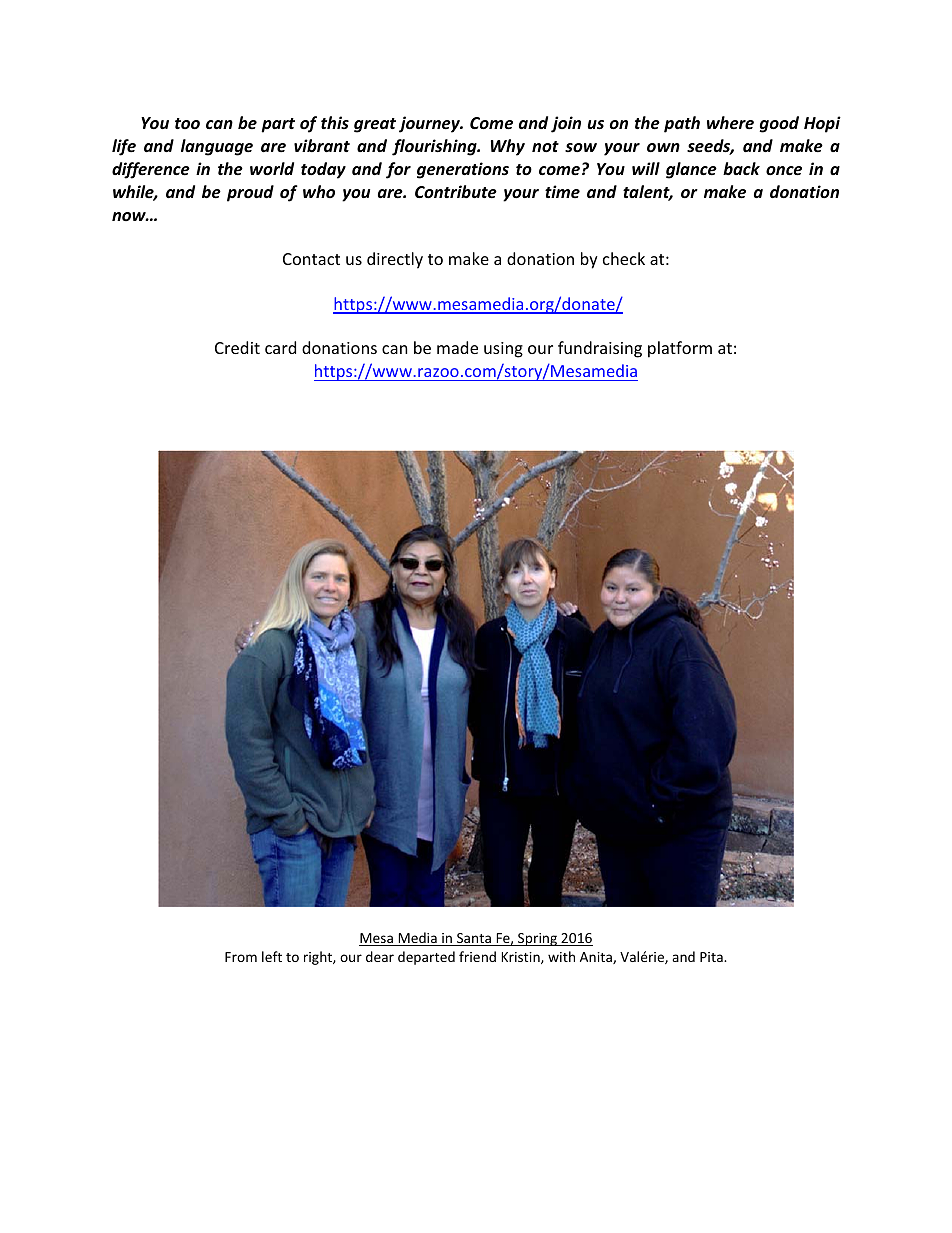  I want to click on back, so click(741, 168).
